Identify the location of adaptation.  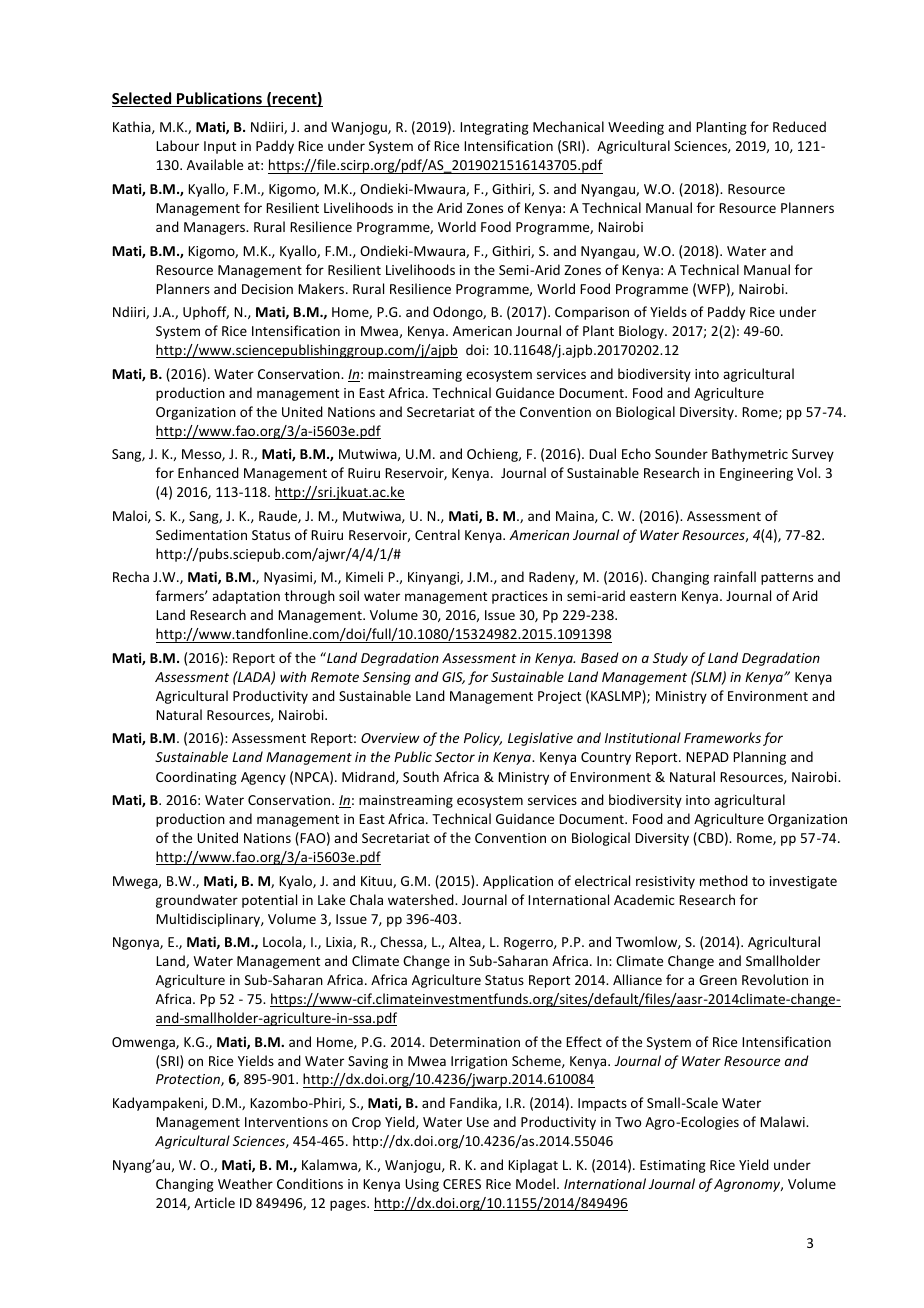
(246, 597).
